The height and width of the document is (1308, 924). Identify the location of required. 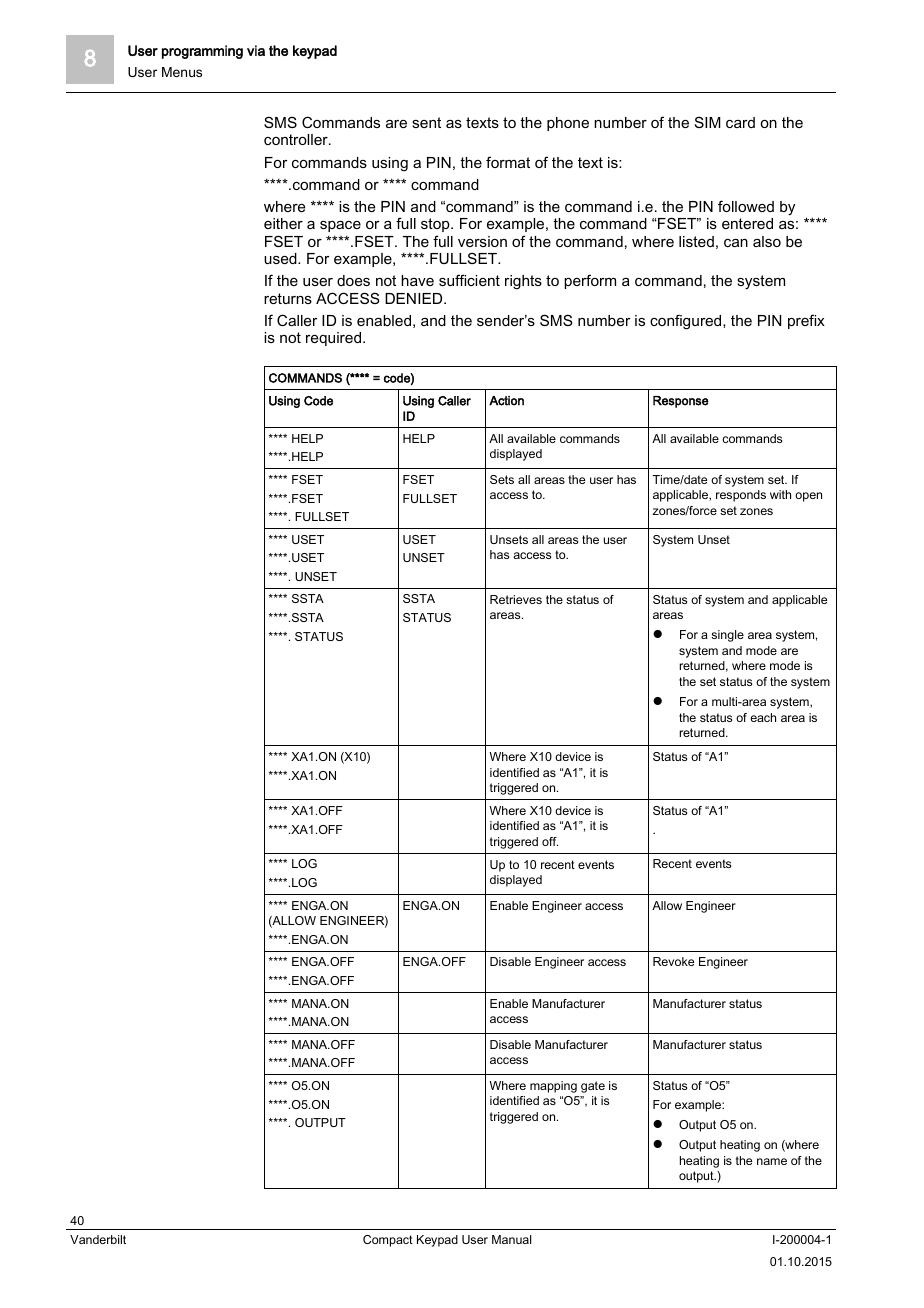
(333, 339).
